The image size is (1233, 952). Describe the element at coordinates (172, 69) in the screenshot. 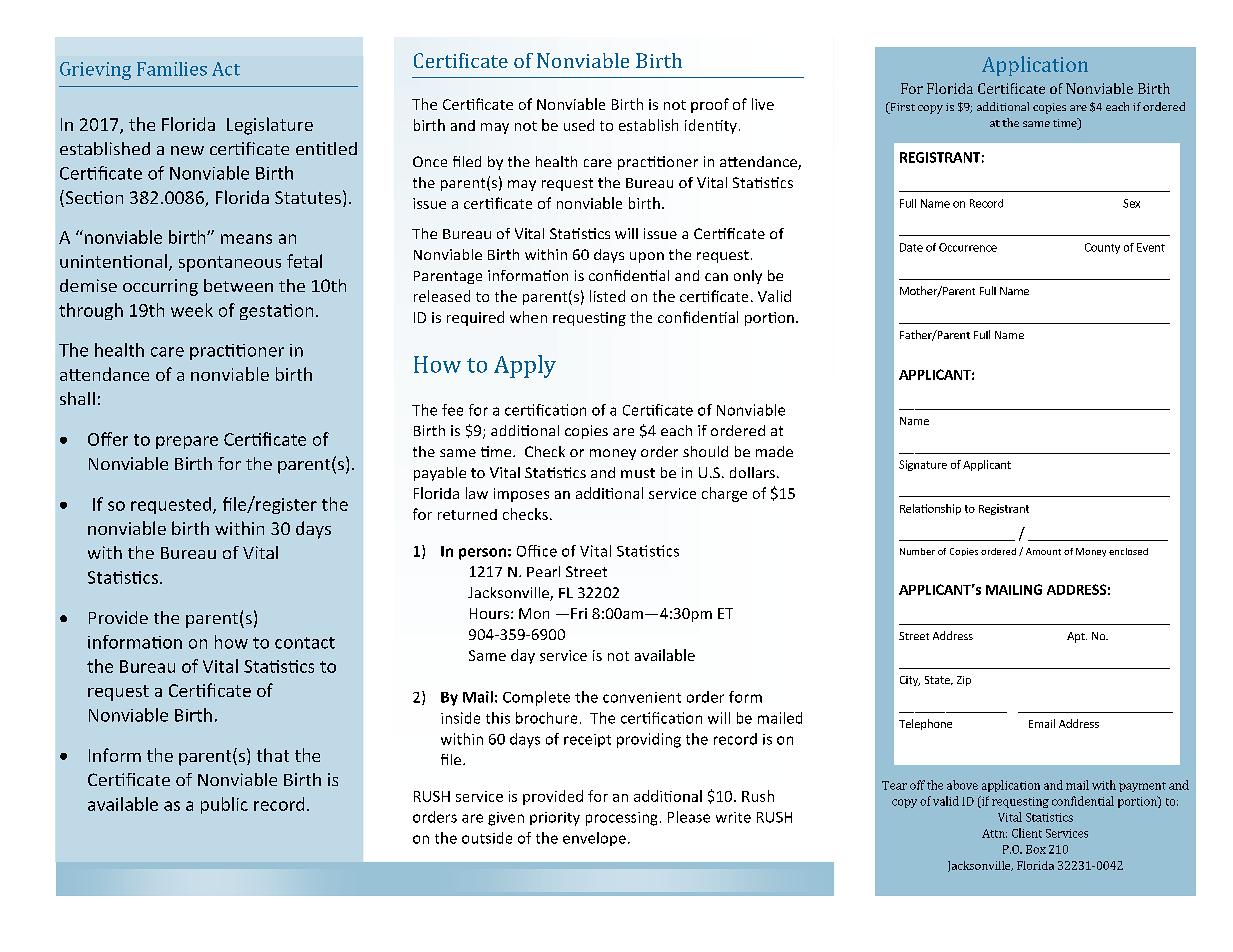

I see `Families` at that location.
